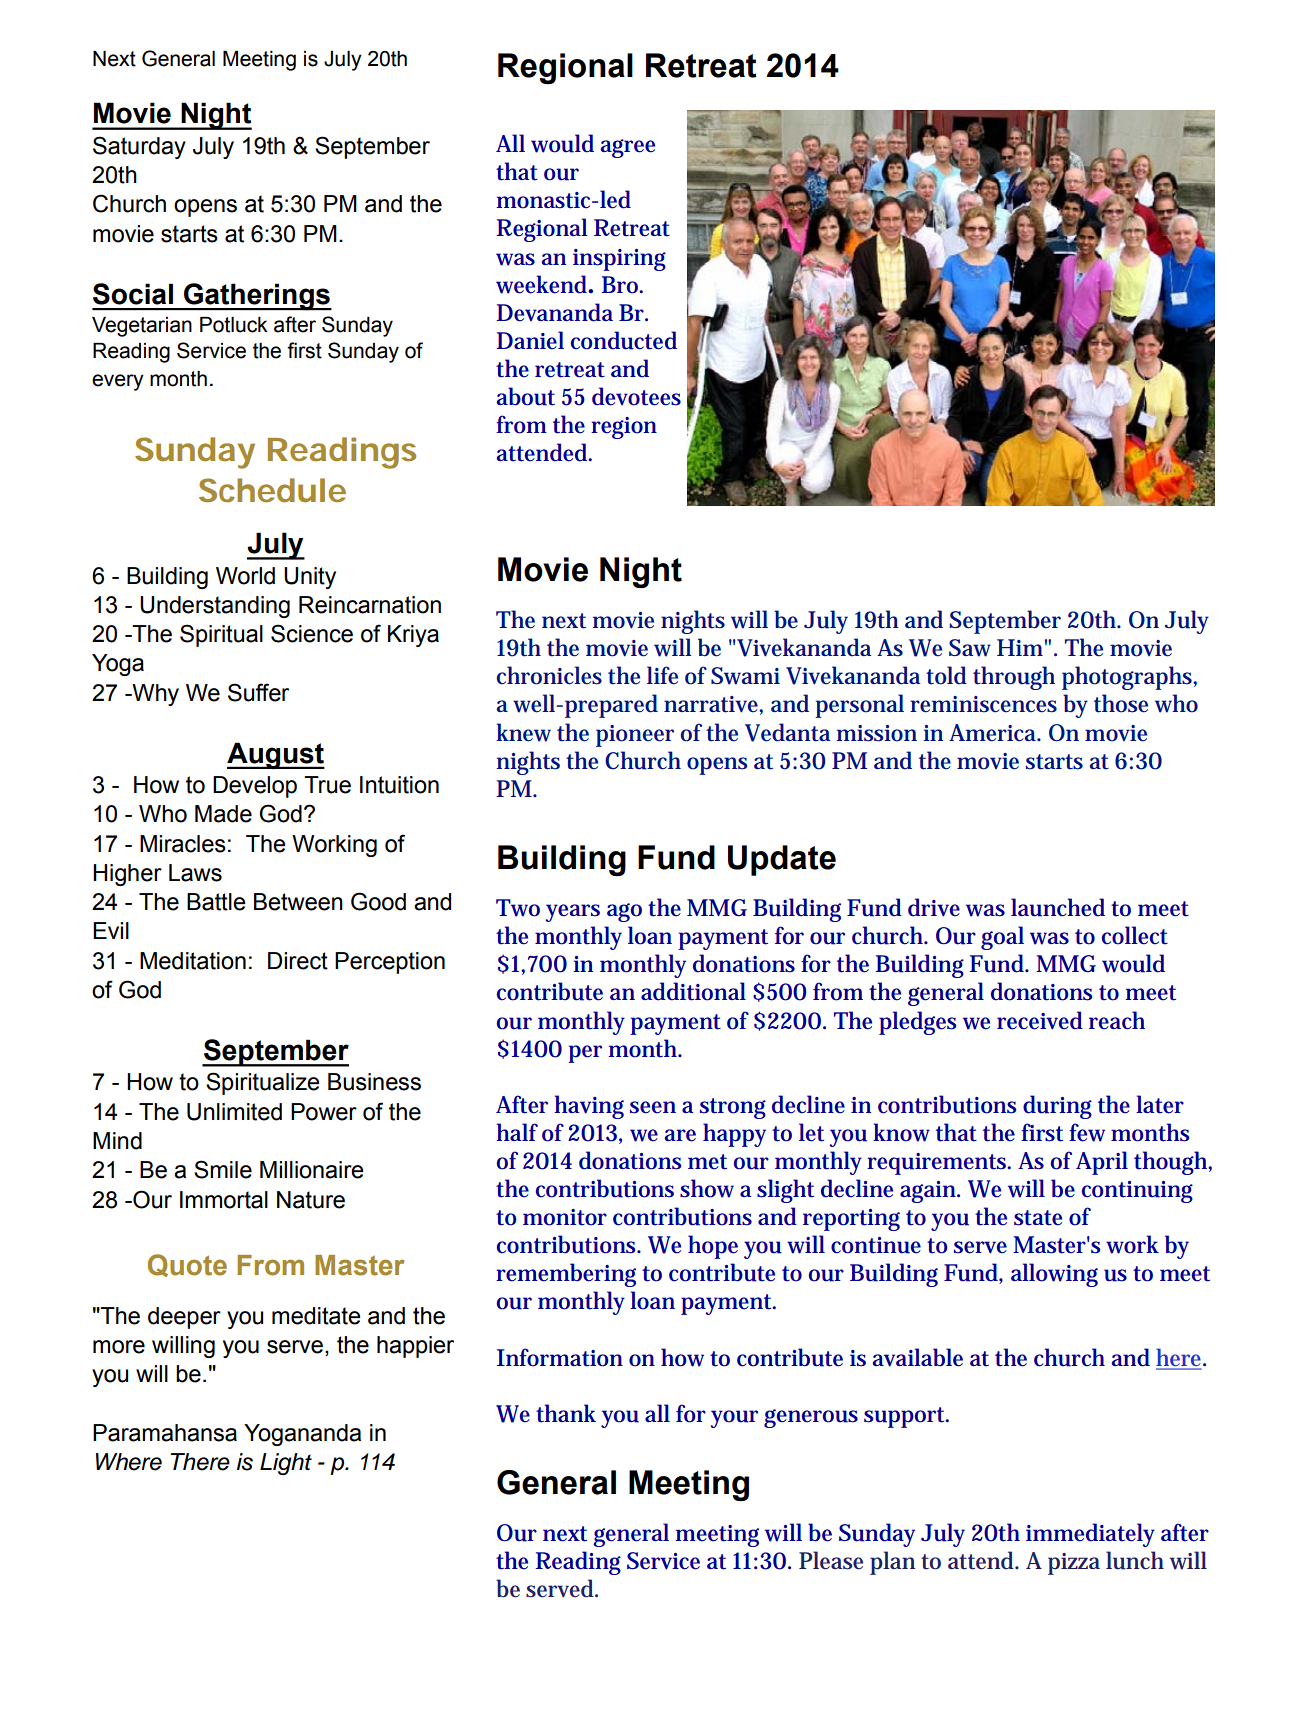 This screenshot has width=1307, height=1728. I want to click on Laws, so click(195, 873).
